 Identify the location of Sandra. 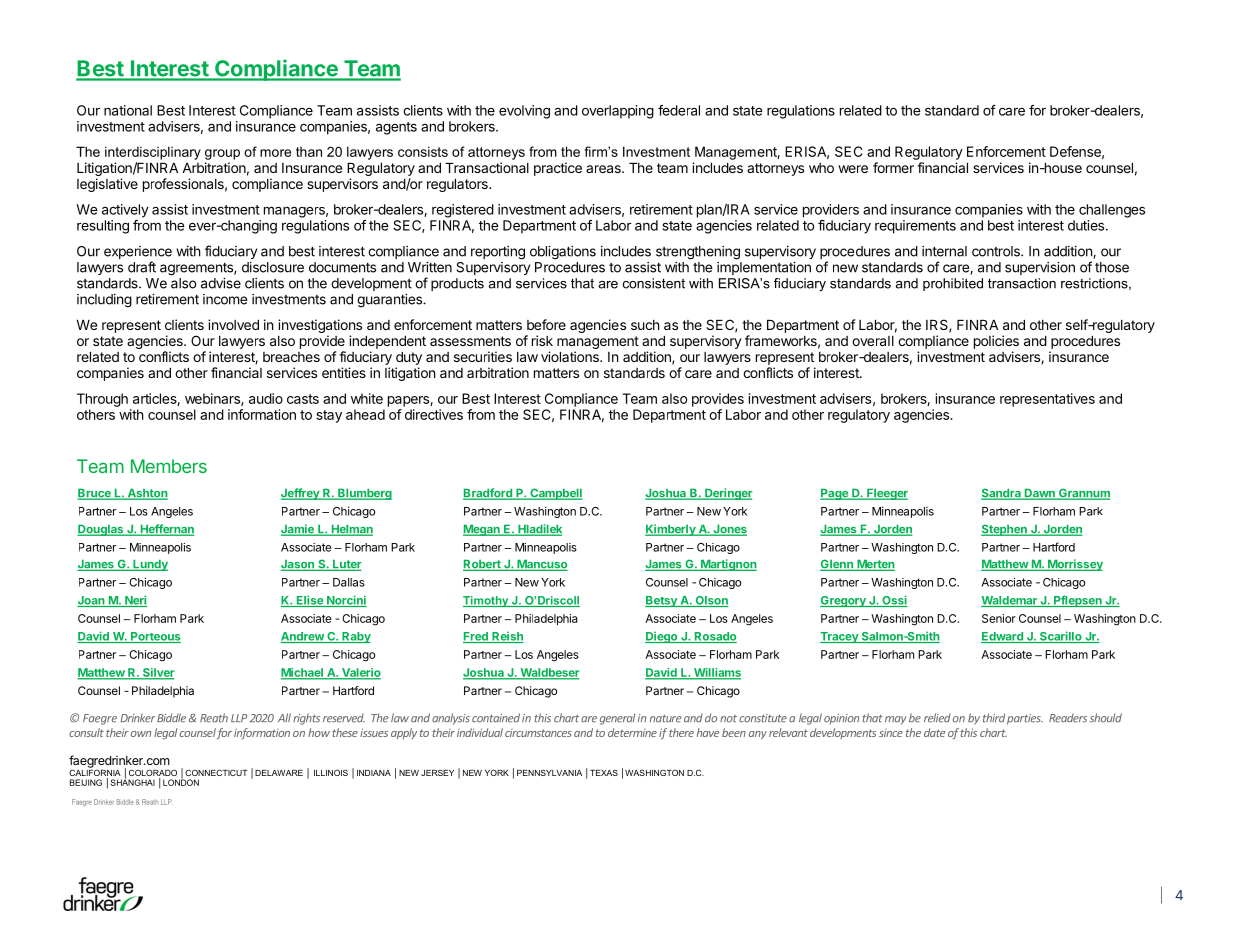
(1002, 494).
